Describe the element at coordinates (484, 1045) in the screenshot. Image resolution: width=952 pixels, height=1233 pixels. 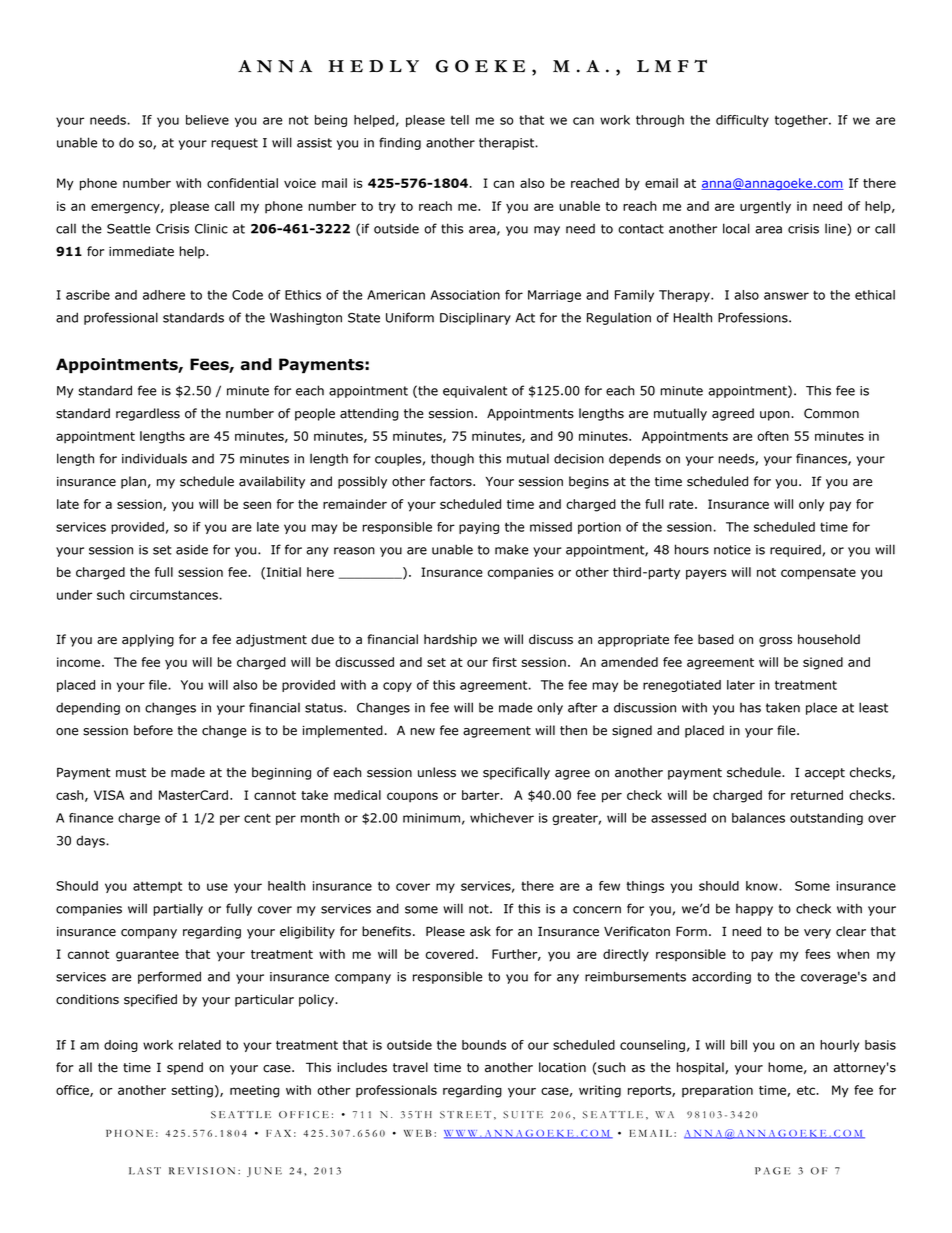
I see `bounds` at that location.
